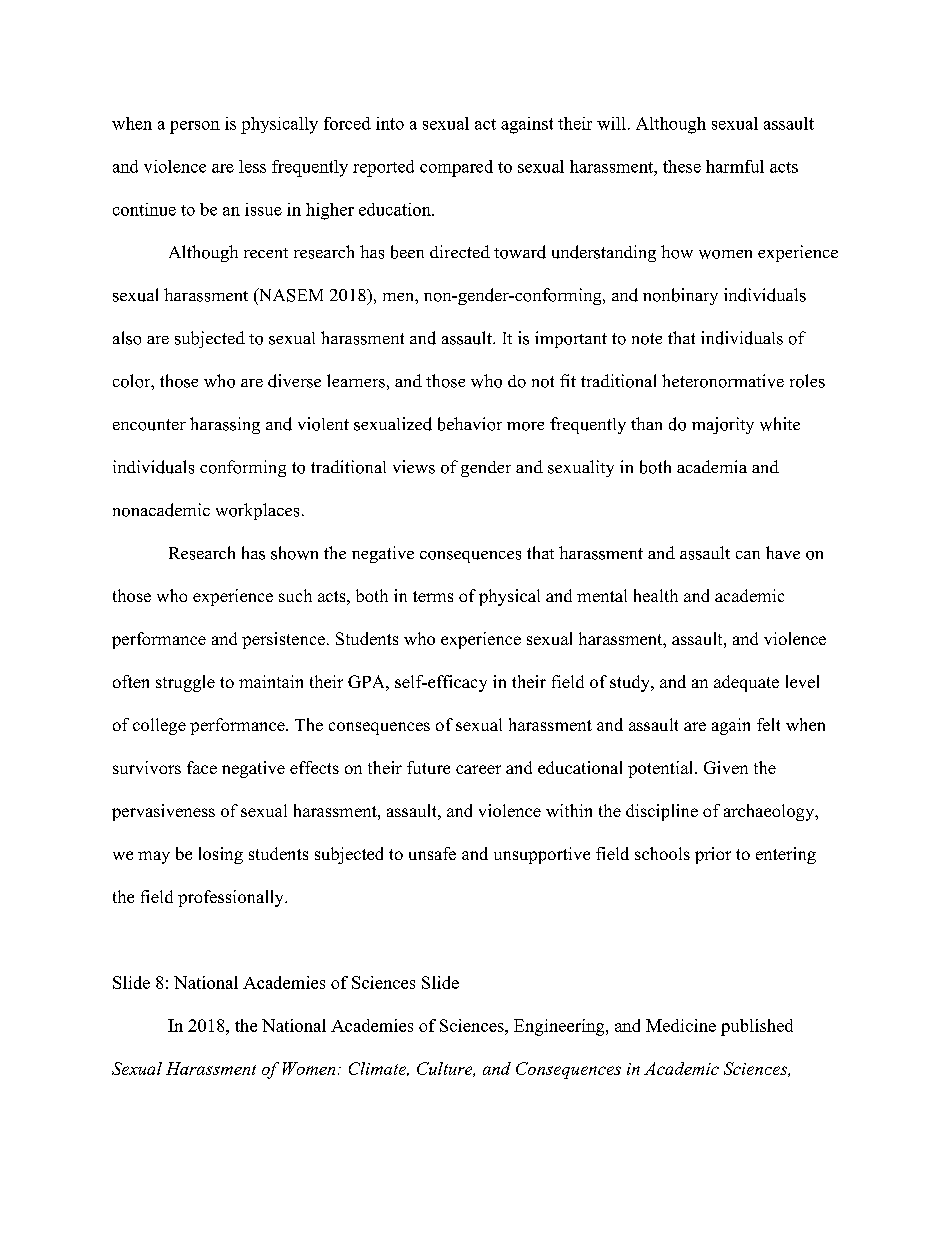 Image resolution: width=952 pixels, height=1233 pixels. What do you see at coordinates (560, 1027) in the page?
I see `Engineering` at bounding box center [560, 1027].
